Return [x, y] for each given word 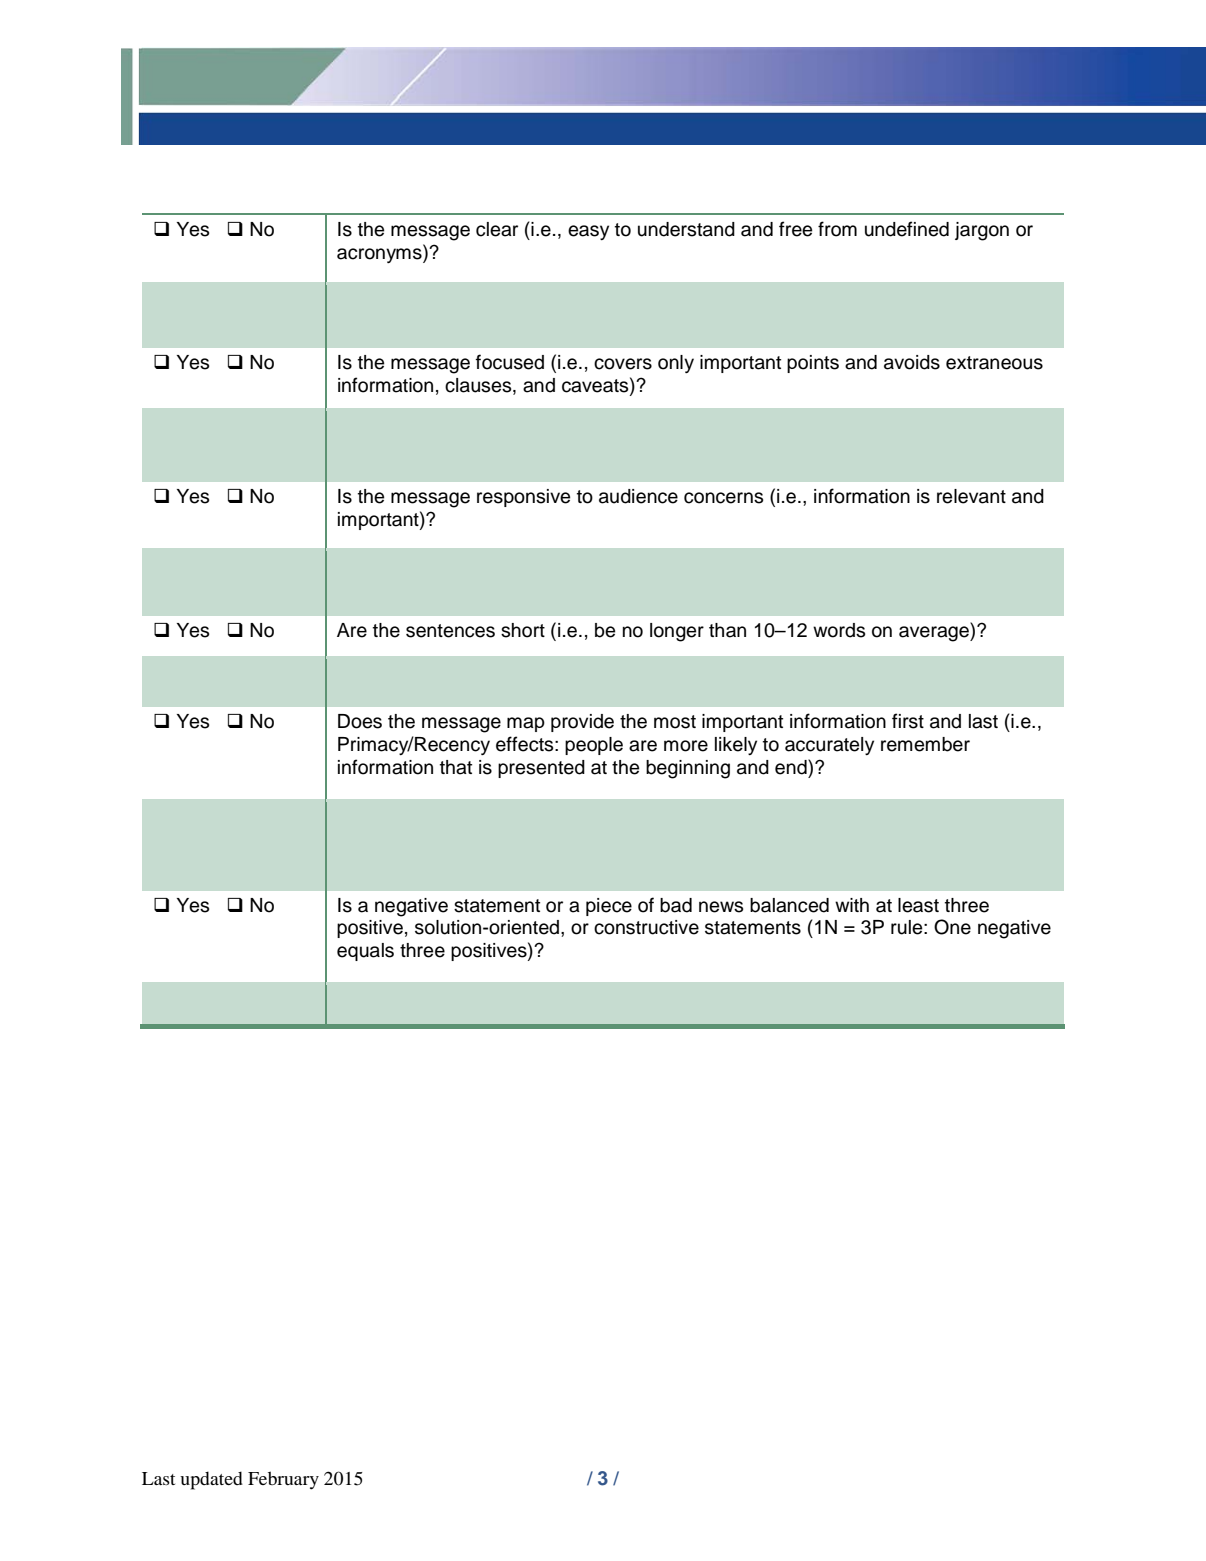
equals [365, 952]
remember [925, 744]
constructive [646, 927]
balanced [789, 905]
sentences [450, 631]
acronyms [380, 254]
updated [211, 1480]
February [283, 1480]
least [918, 905]
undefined [907, 229]
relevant [971, 496]
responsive [523, 498]
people [594, 746]
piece [609, 907]
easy [588, 232]
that [456, 767]
